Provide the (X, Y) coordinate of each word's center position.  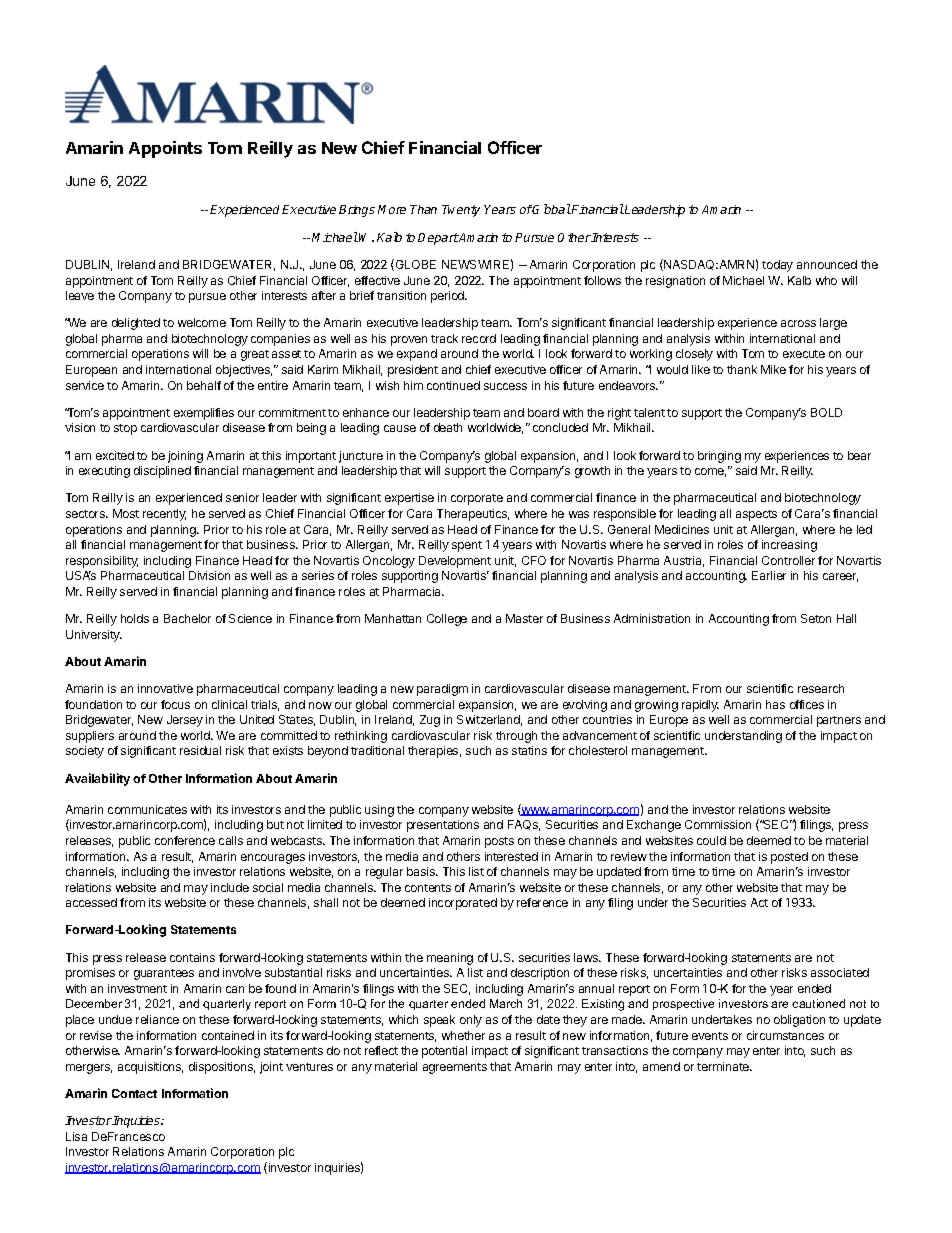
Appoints (165, 149)
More (392, 209)
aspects (756, 515)
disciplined (162, 472)
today (777, 266)
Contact (134, 1093)
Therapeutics (473, 515)
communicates (147, 809)
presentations (443, 826)
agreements (455, 1068)
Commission (718, 824)
